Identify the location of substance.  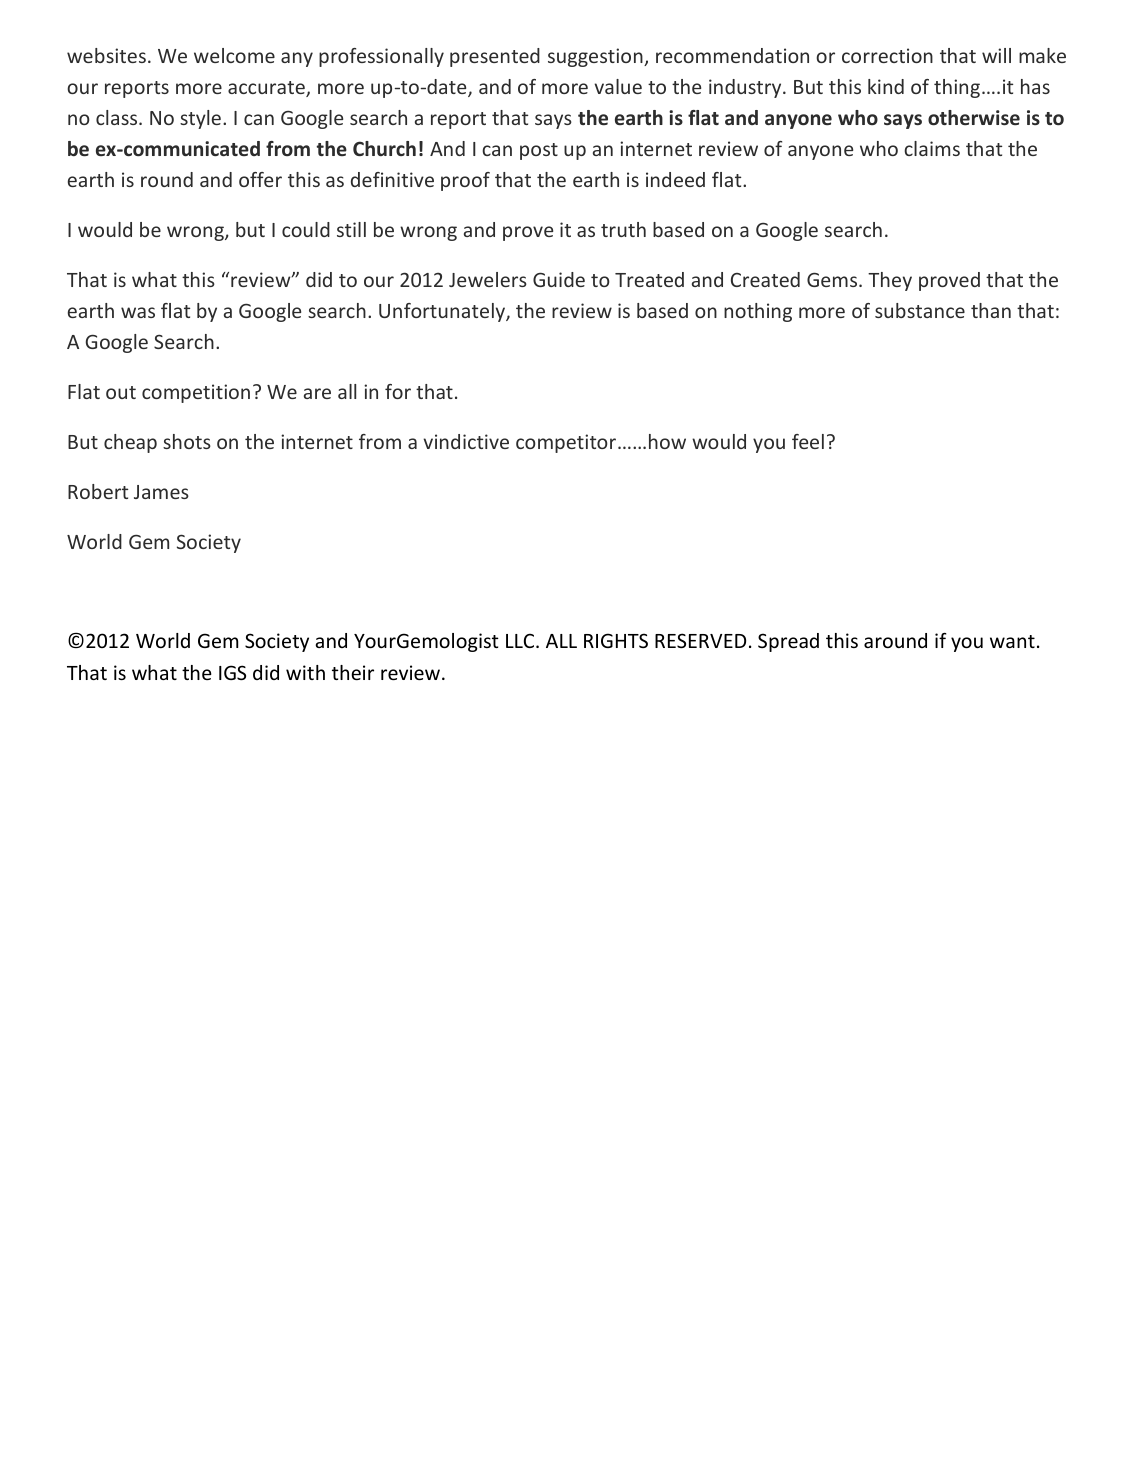
(920, 310).
